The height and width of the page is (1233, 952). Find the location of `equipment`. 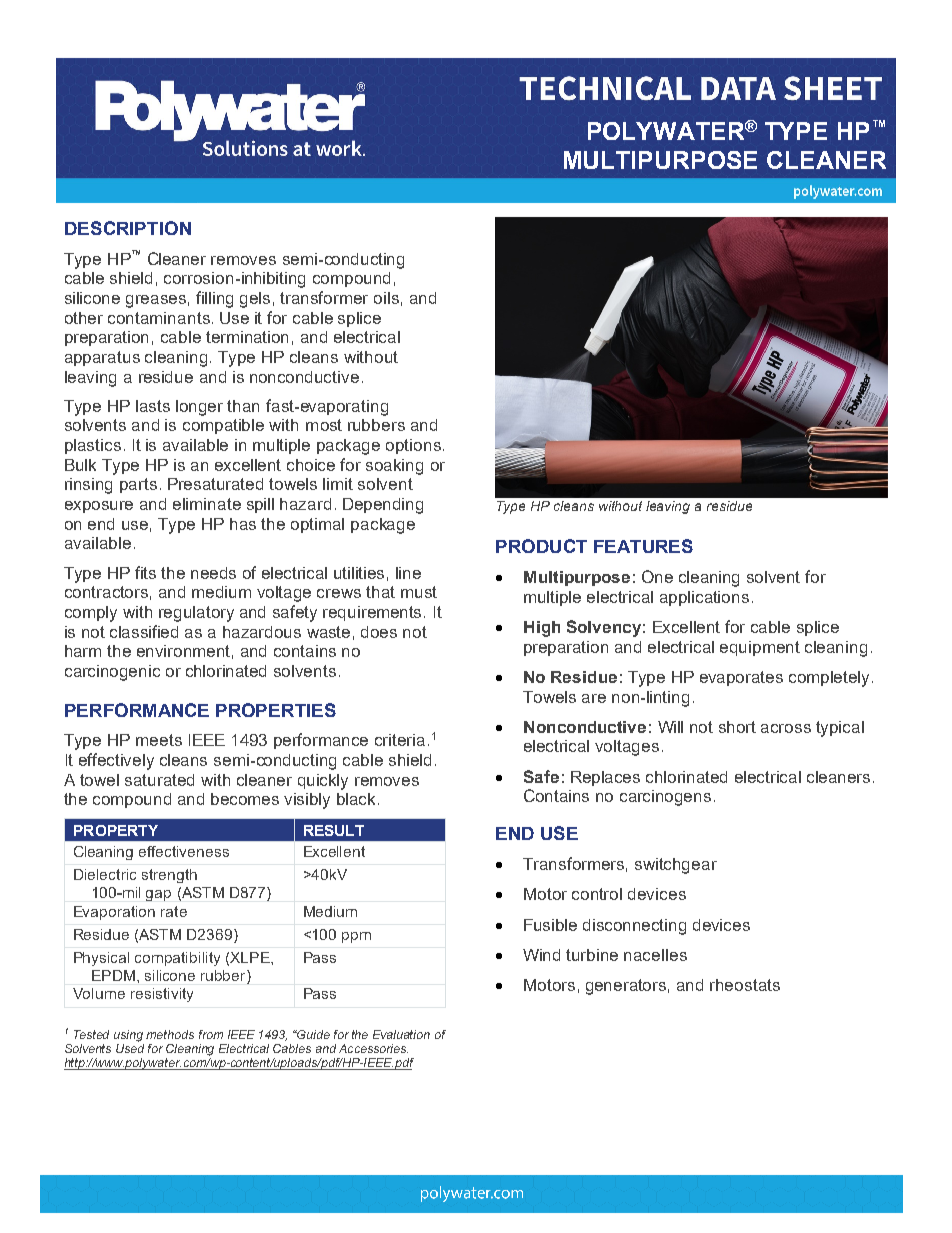

equipment is located at coordinates (760, 648).
